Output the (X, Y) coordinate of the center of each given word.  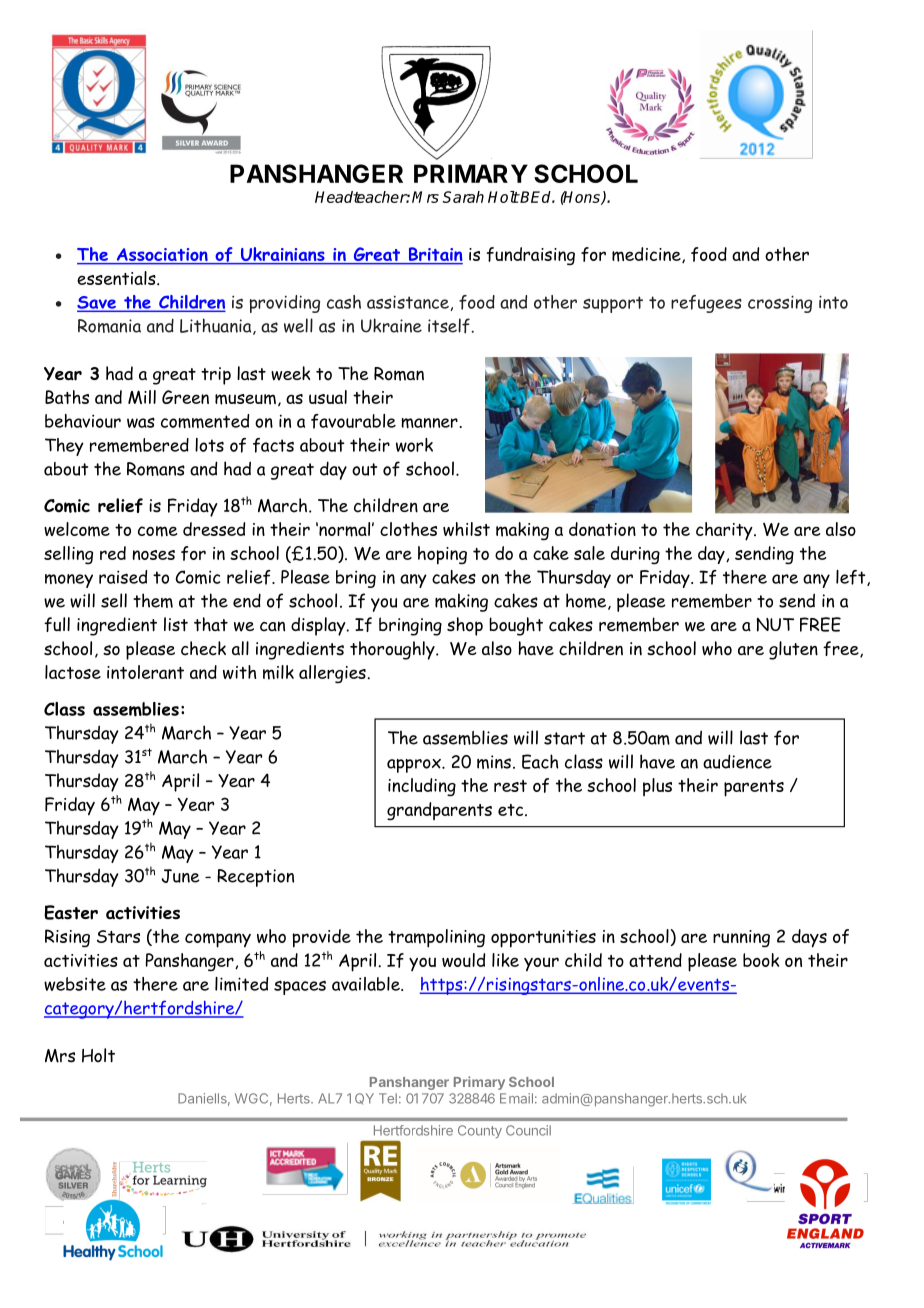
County (480, 1131)
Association (162, 256)
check (203, 648)
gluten (793, 650)
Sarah (463, 197)
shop (465, 626)
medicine (647, 255)
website (75, 984)
